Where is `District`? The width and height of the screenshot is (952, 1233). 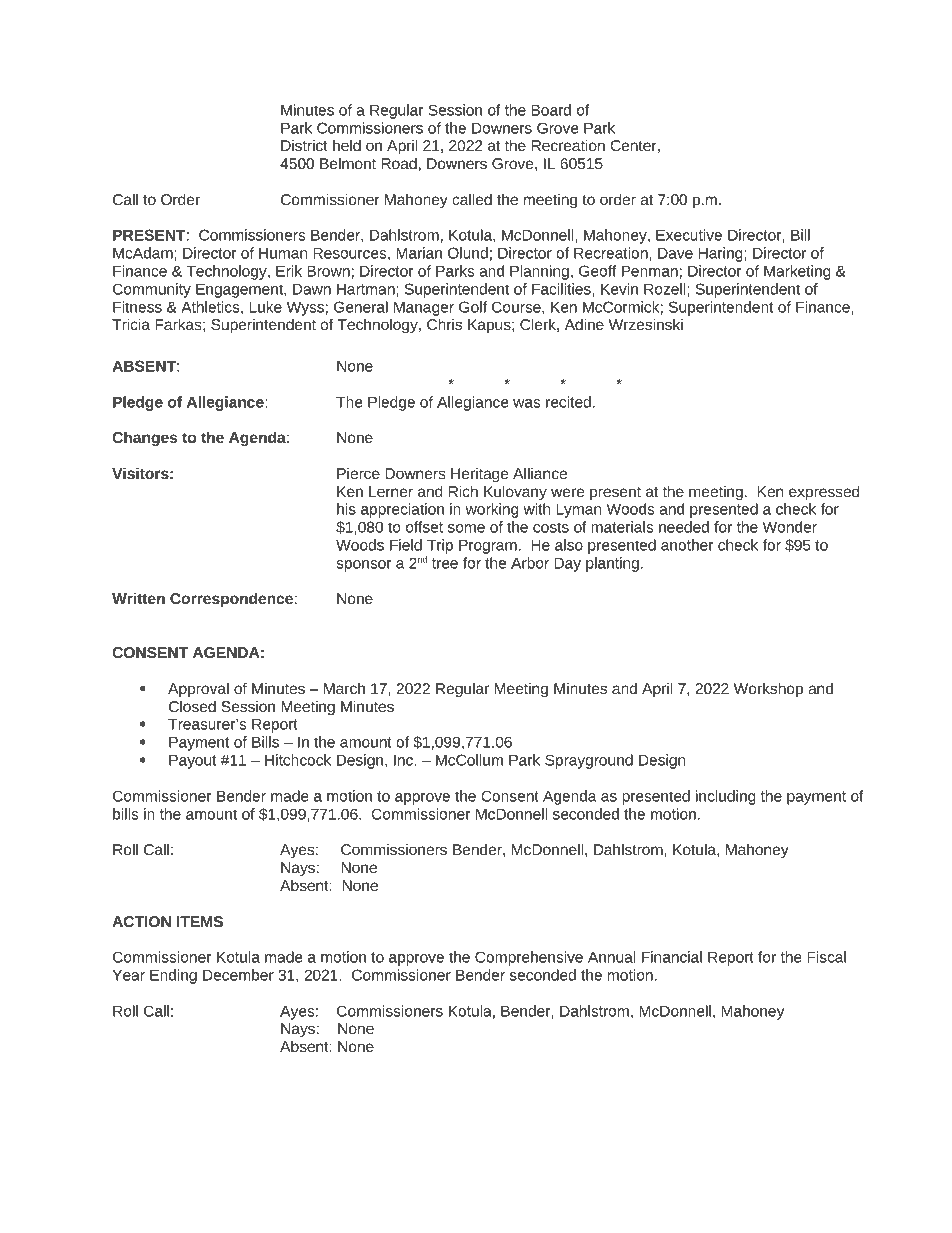
District is located at coordinates (304, 145).
